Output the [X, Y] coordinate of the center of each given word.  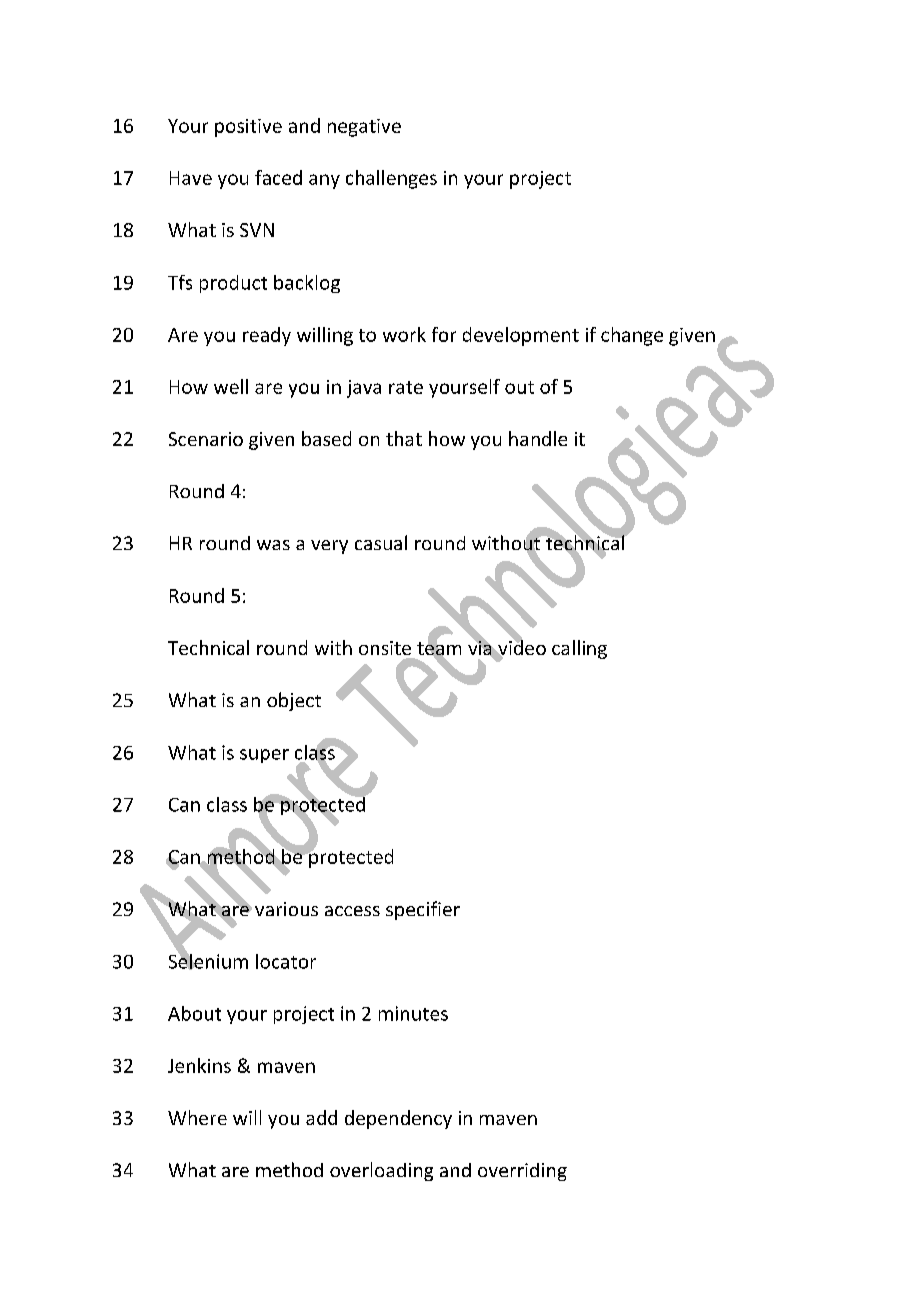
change [632, 336]
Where [197, 1117]
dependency [398, 1119]
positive [248, 128]
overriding [522, 1172]
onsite [385, 648]
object [294, 701]
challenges [391, 179]
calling [579, 649]
